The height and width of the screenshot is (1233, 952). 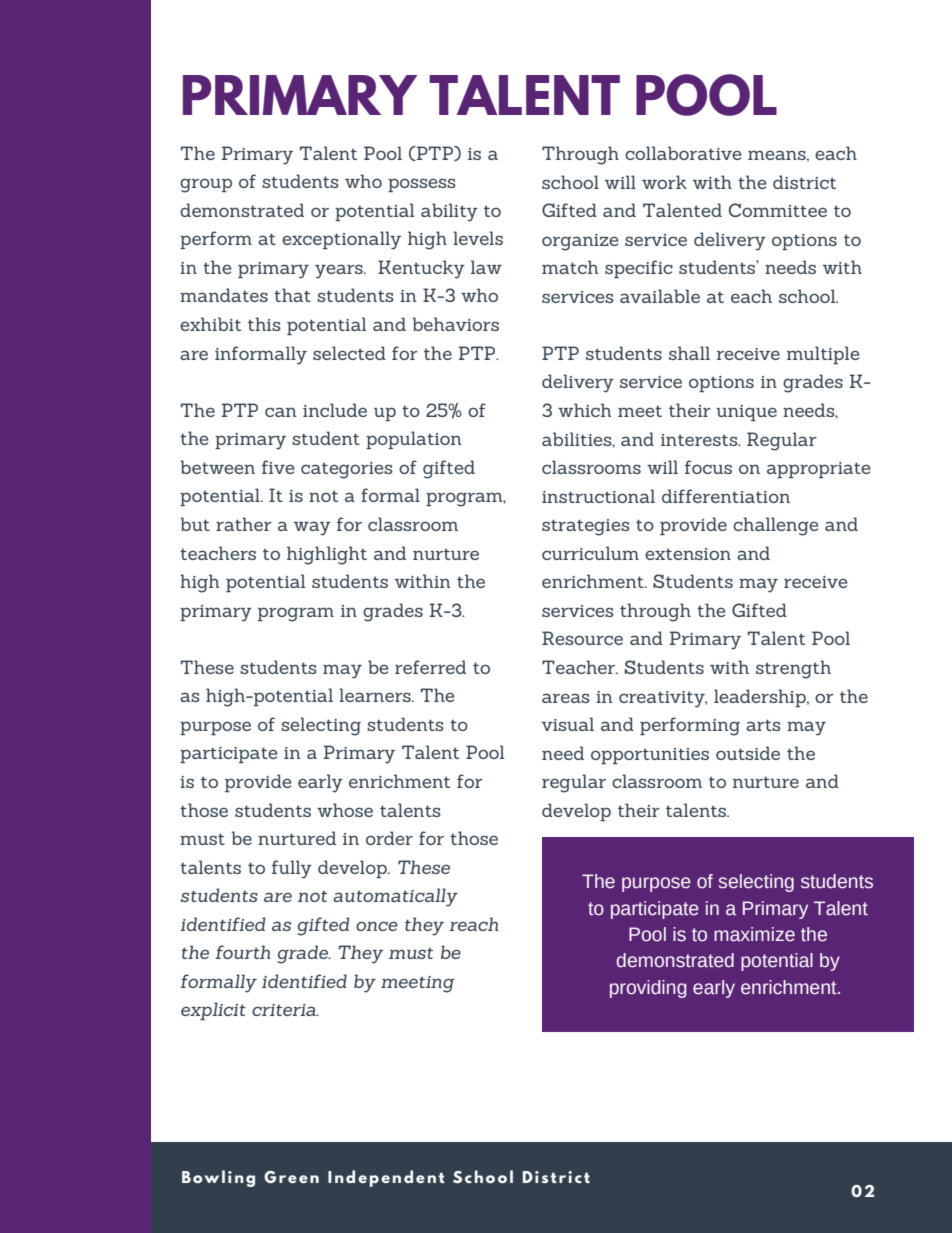 I want to click on fully, so click(x=292, y=869).
